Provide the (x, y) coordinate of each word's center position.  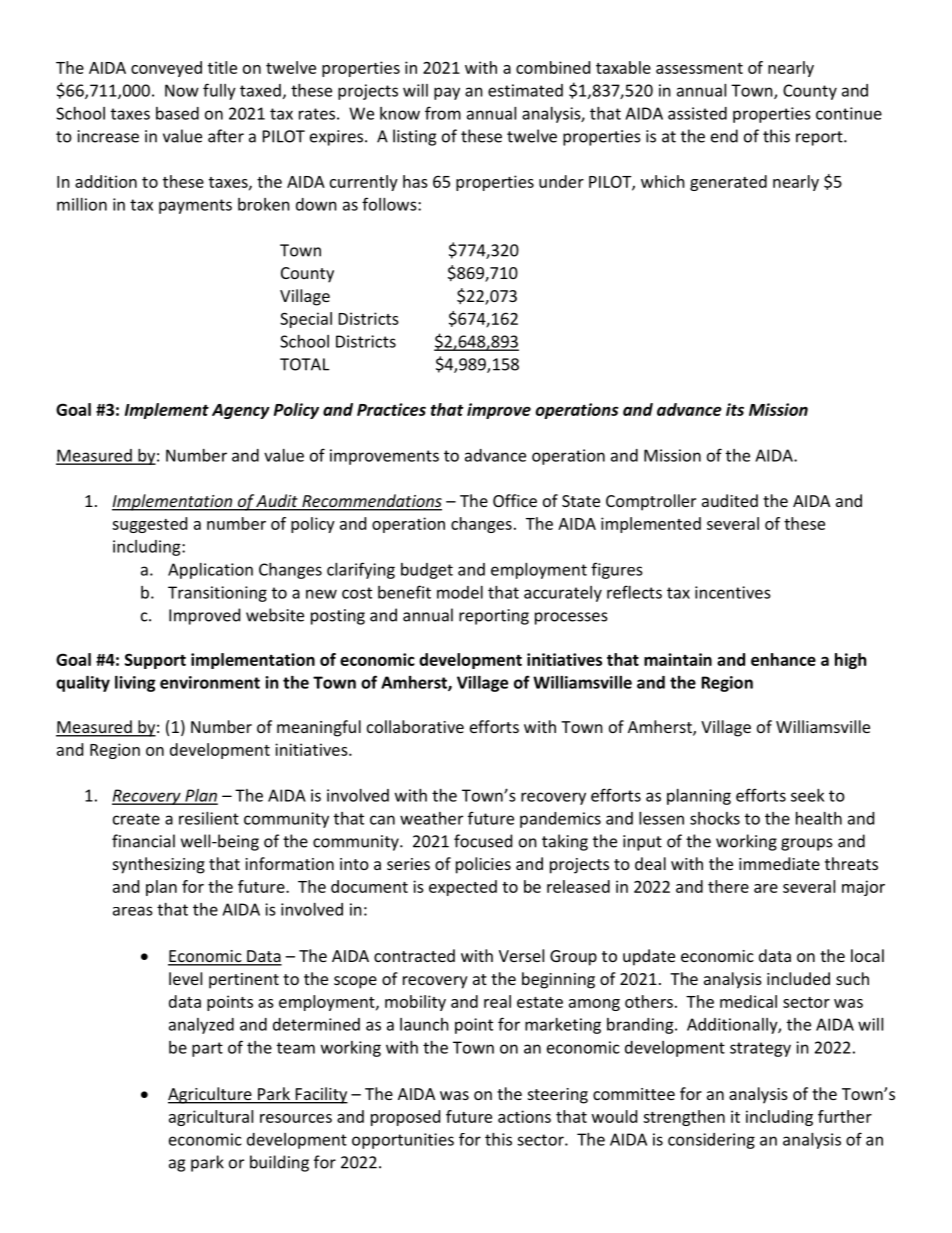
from (443, 113)
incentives (733, 592)
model (460, 592)
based (177, 113)
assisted (697, 113)
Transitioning (217, 594)
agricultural (211, 1118)
